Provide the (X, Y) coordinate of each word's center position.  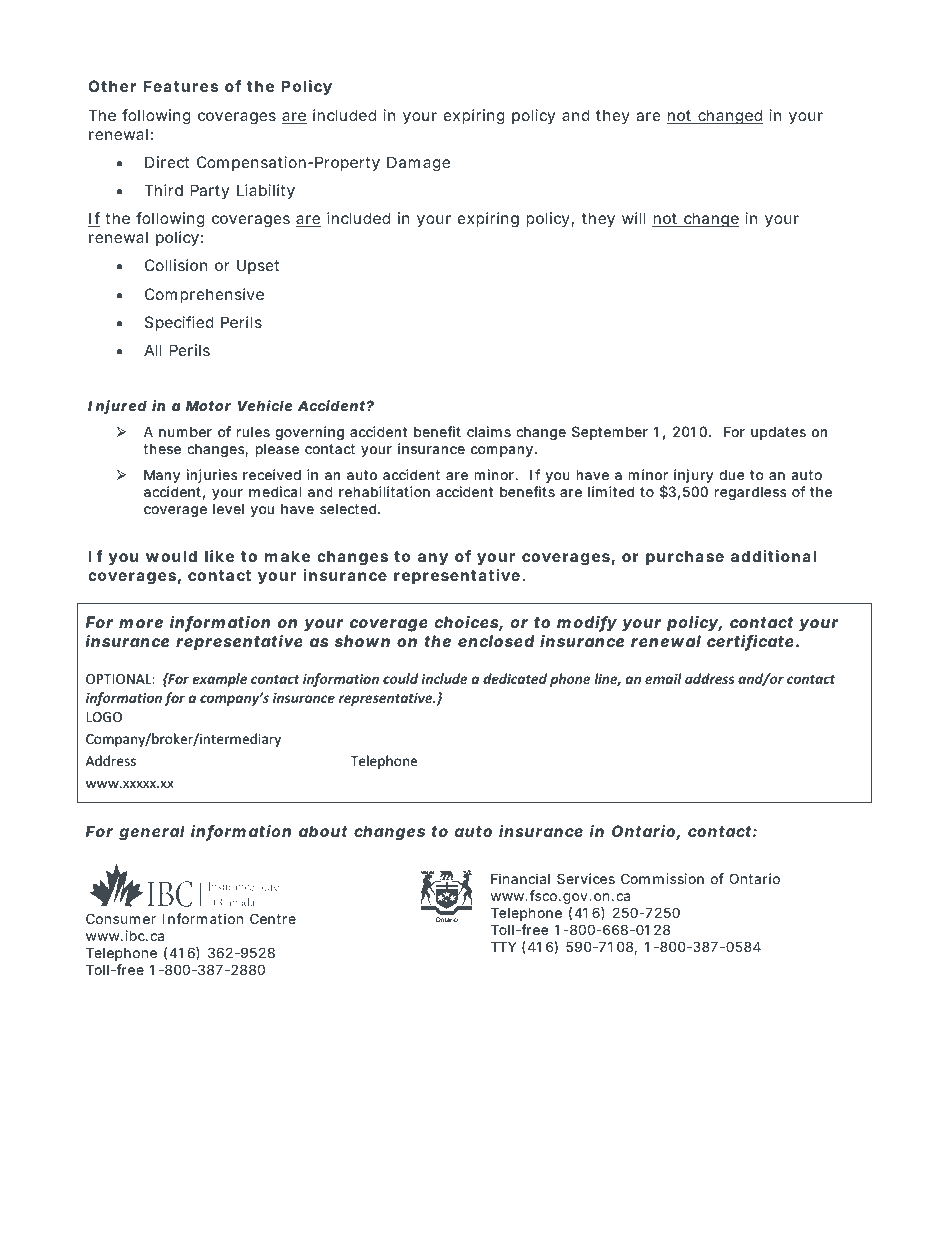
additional (773, 556)
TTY (504, 946)
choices (469, 623)
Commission (662, 878)
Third (163, 190)
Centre (273, 918)
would (171, 556)
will (634, 218)
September (610, 433)
